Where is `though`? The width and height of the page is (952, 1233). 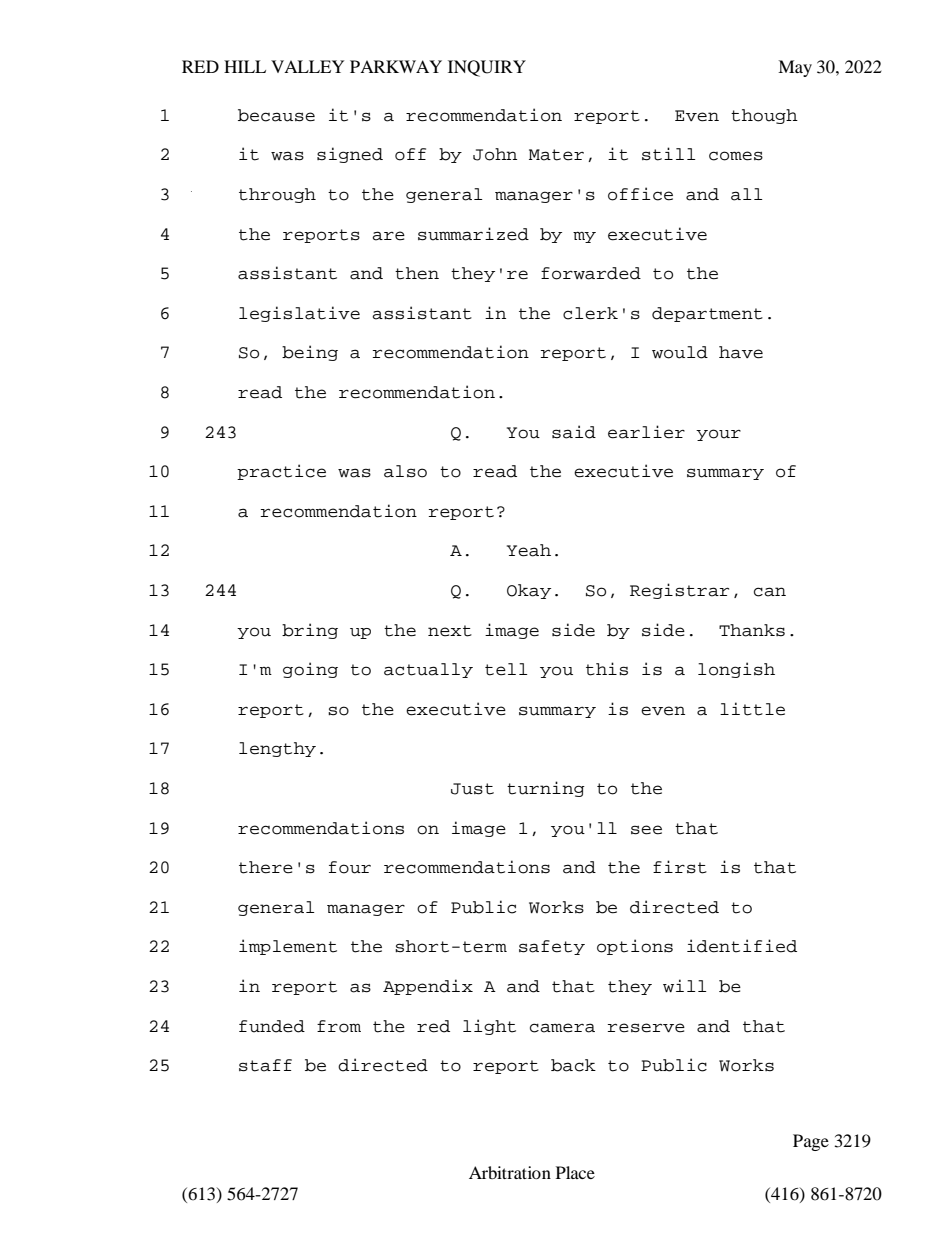
though is located at coordinates (764, 116).
